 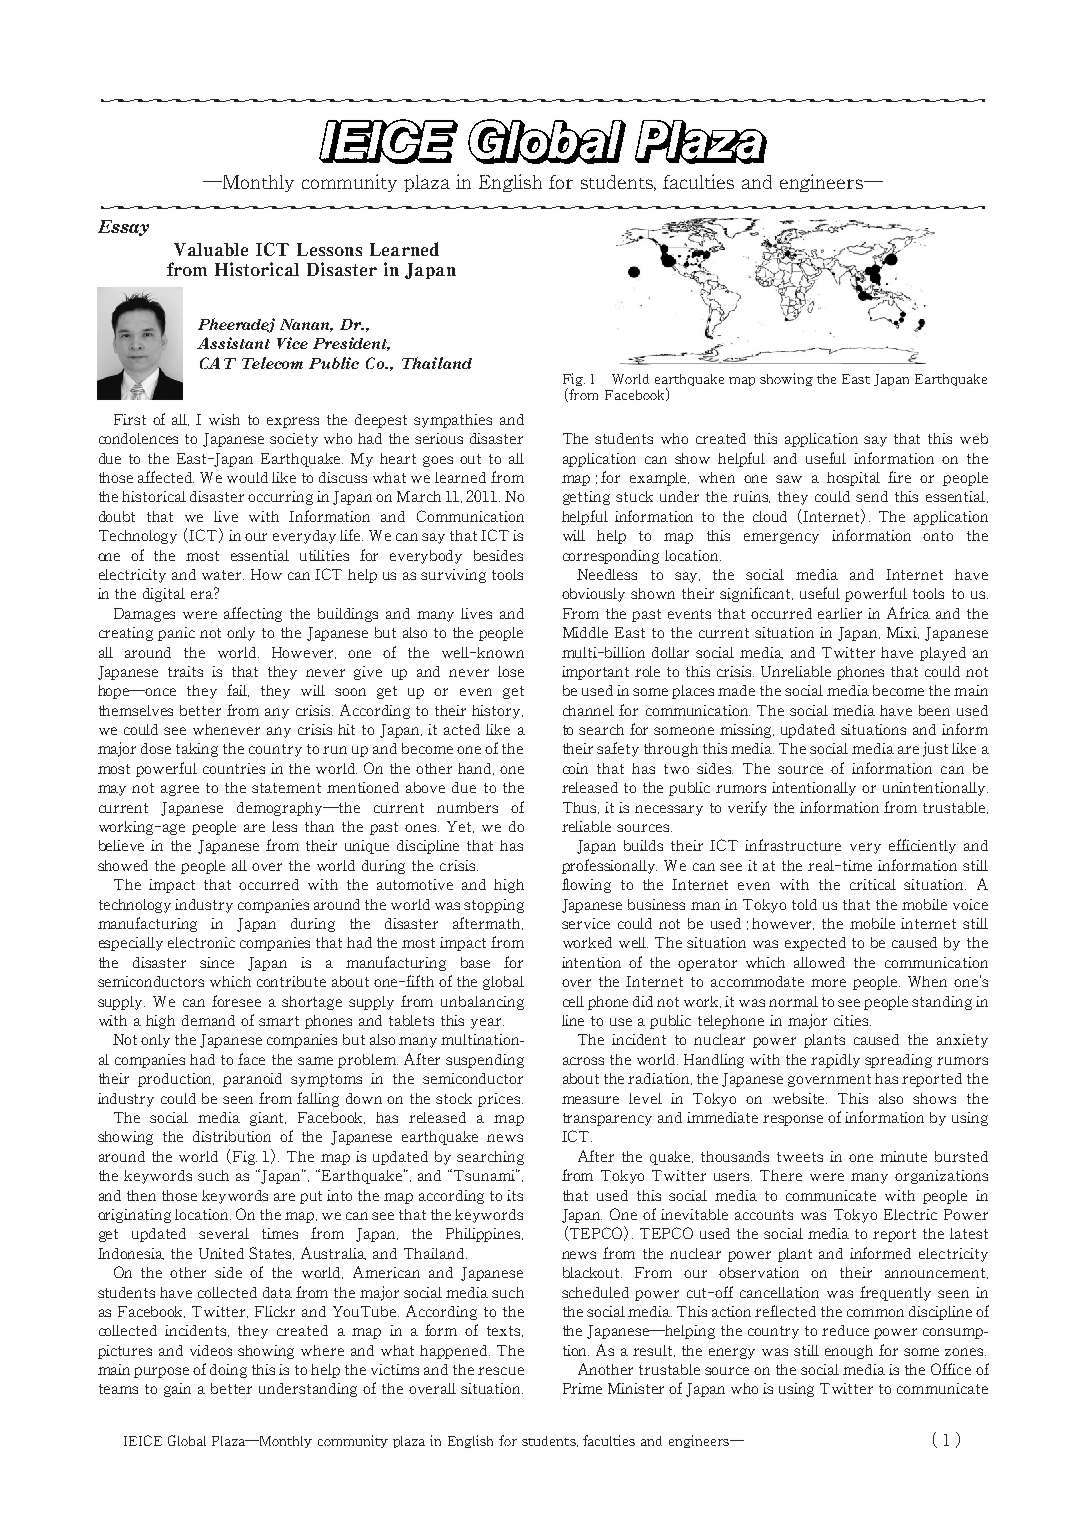 I want to click on been, so click(x=934, y=710).
